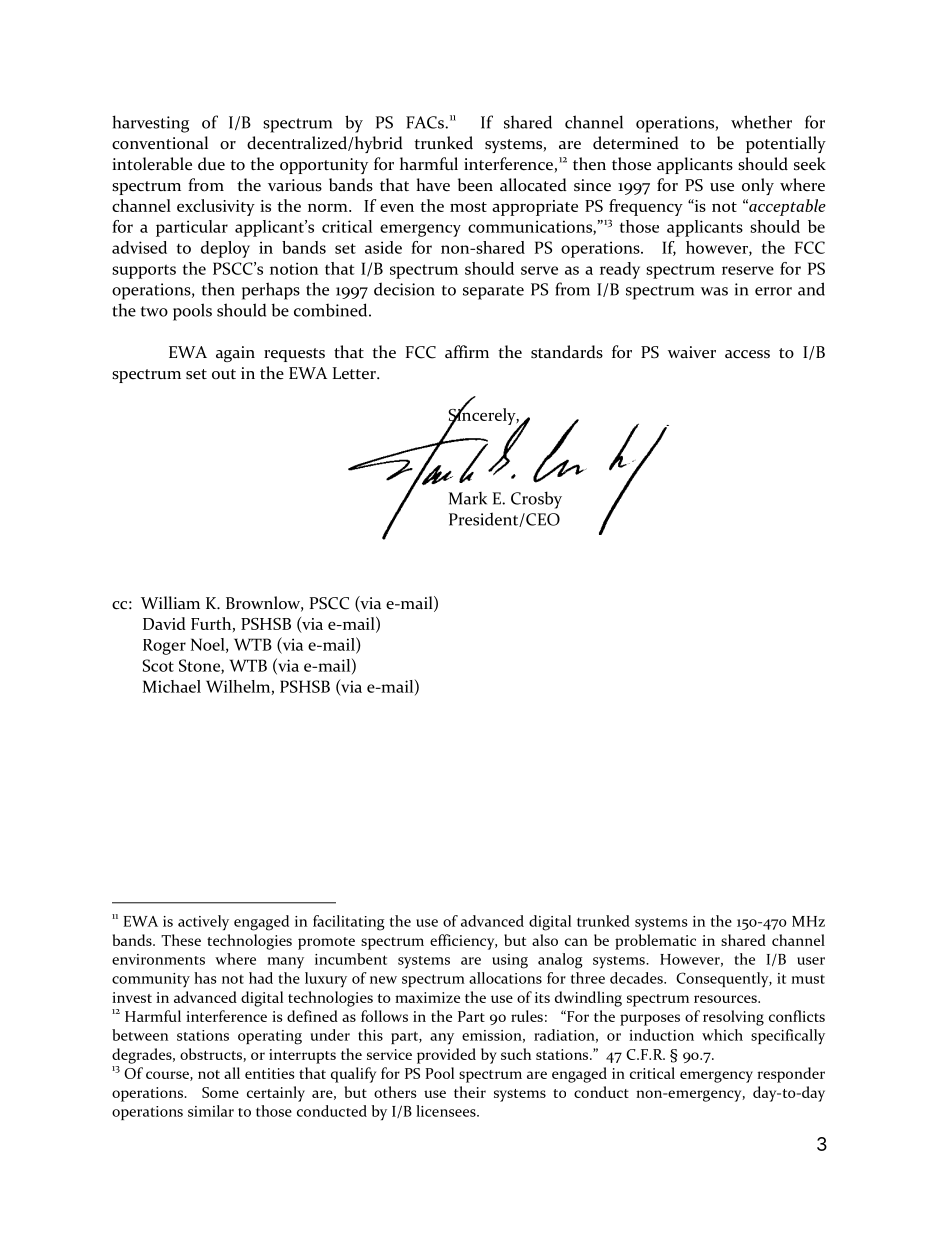 This document has width=952, height=1233. I want to click on out, so click(224, 374).
